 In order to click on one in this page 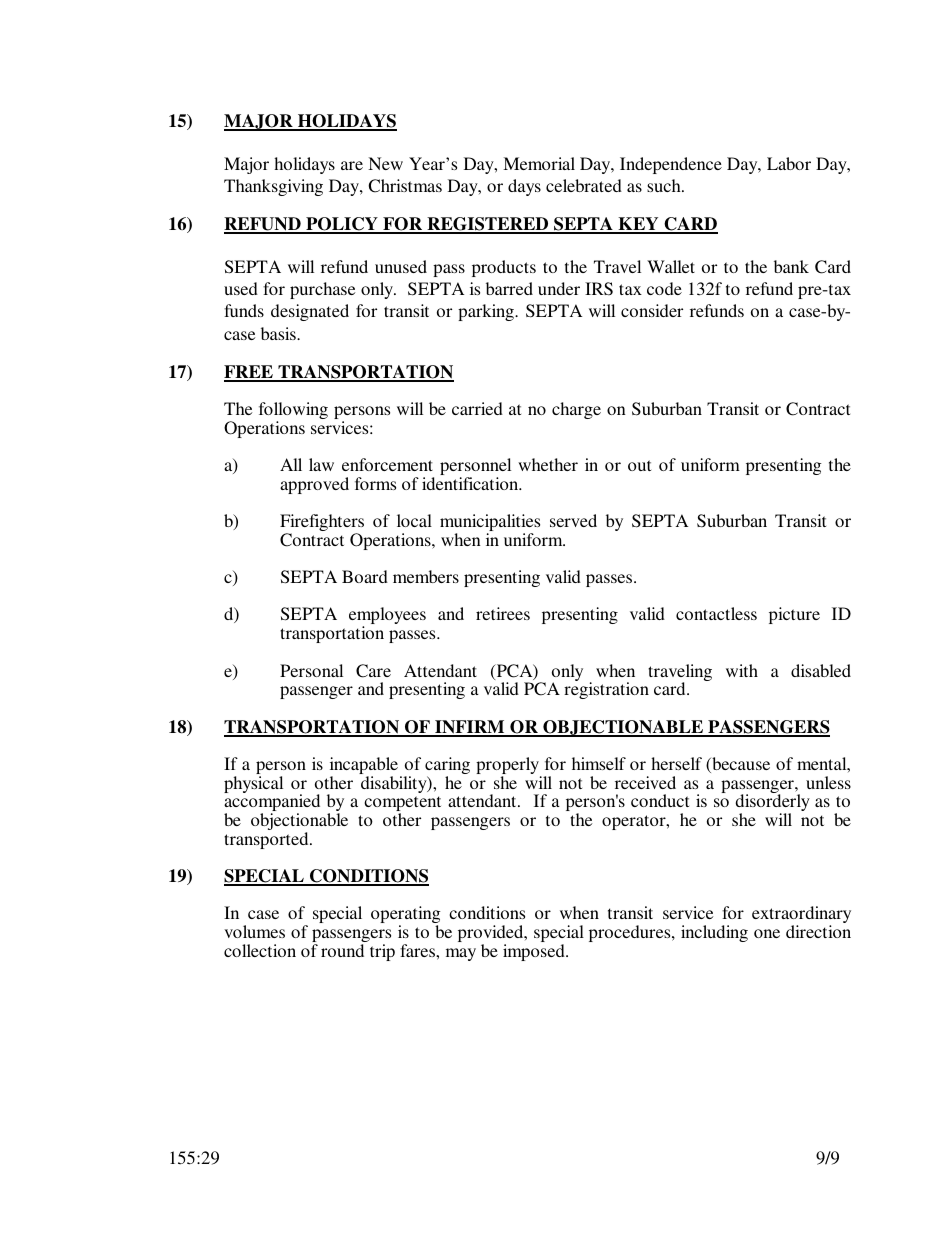, I will do `click(767, 933)`.
